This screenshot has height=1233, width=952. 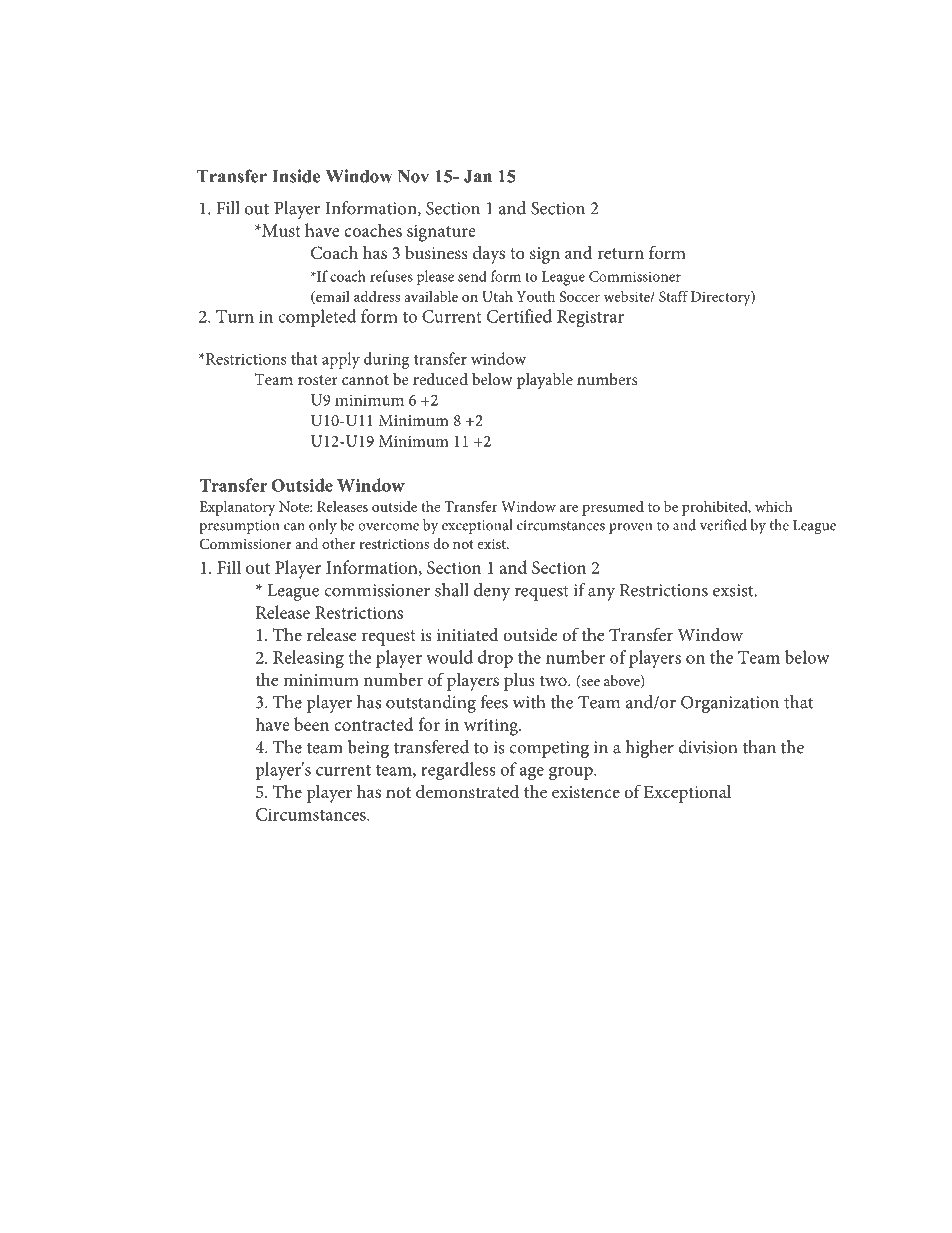 I want to click on age, so click(x=532, y=774).
